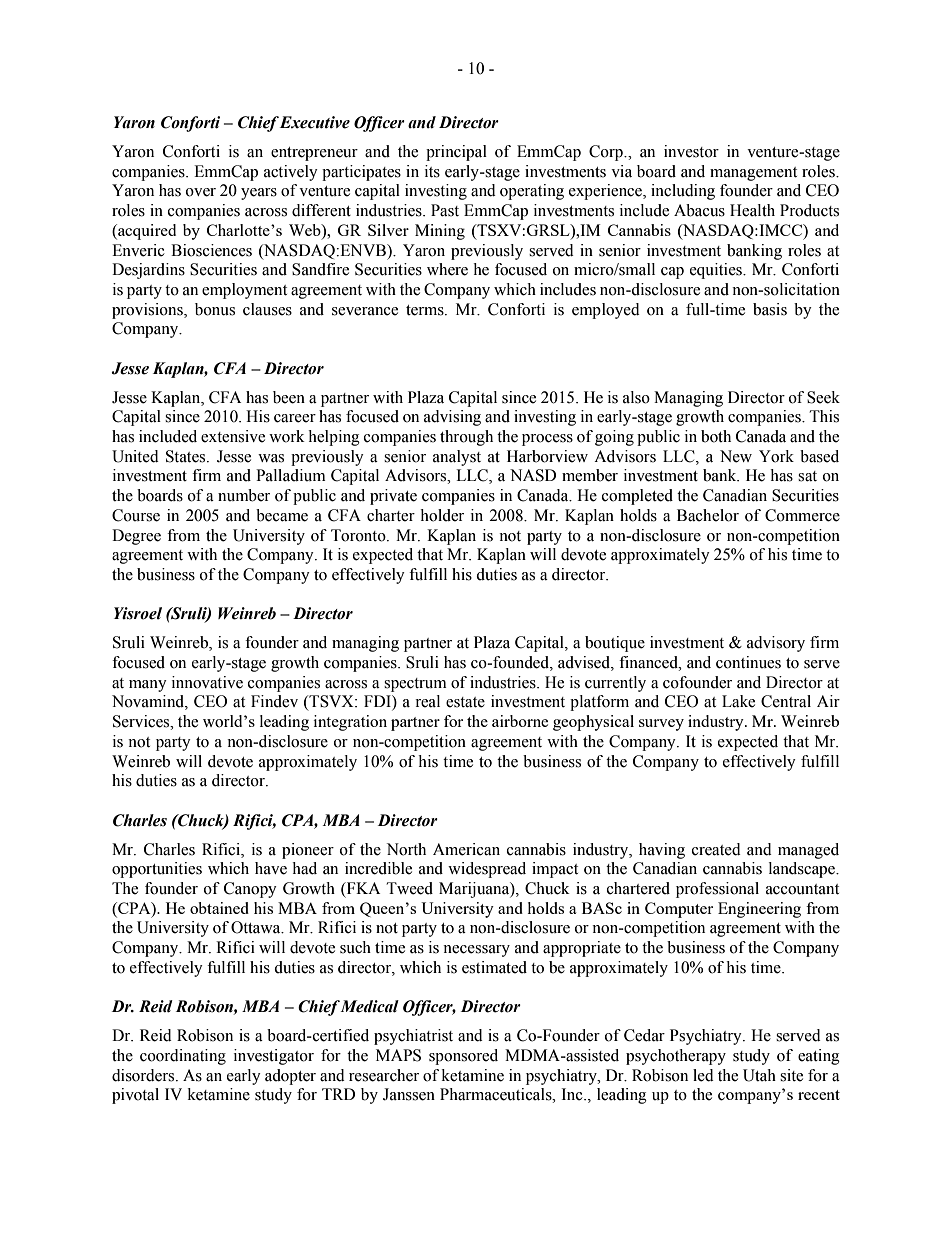 This screenshot has width=952, height=1233. What do you see at coordinates (456, 153) in the screenshot?
I see `principal` at bounding box center [456, 153].
